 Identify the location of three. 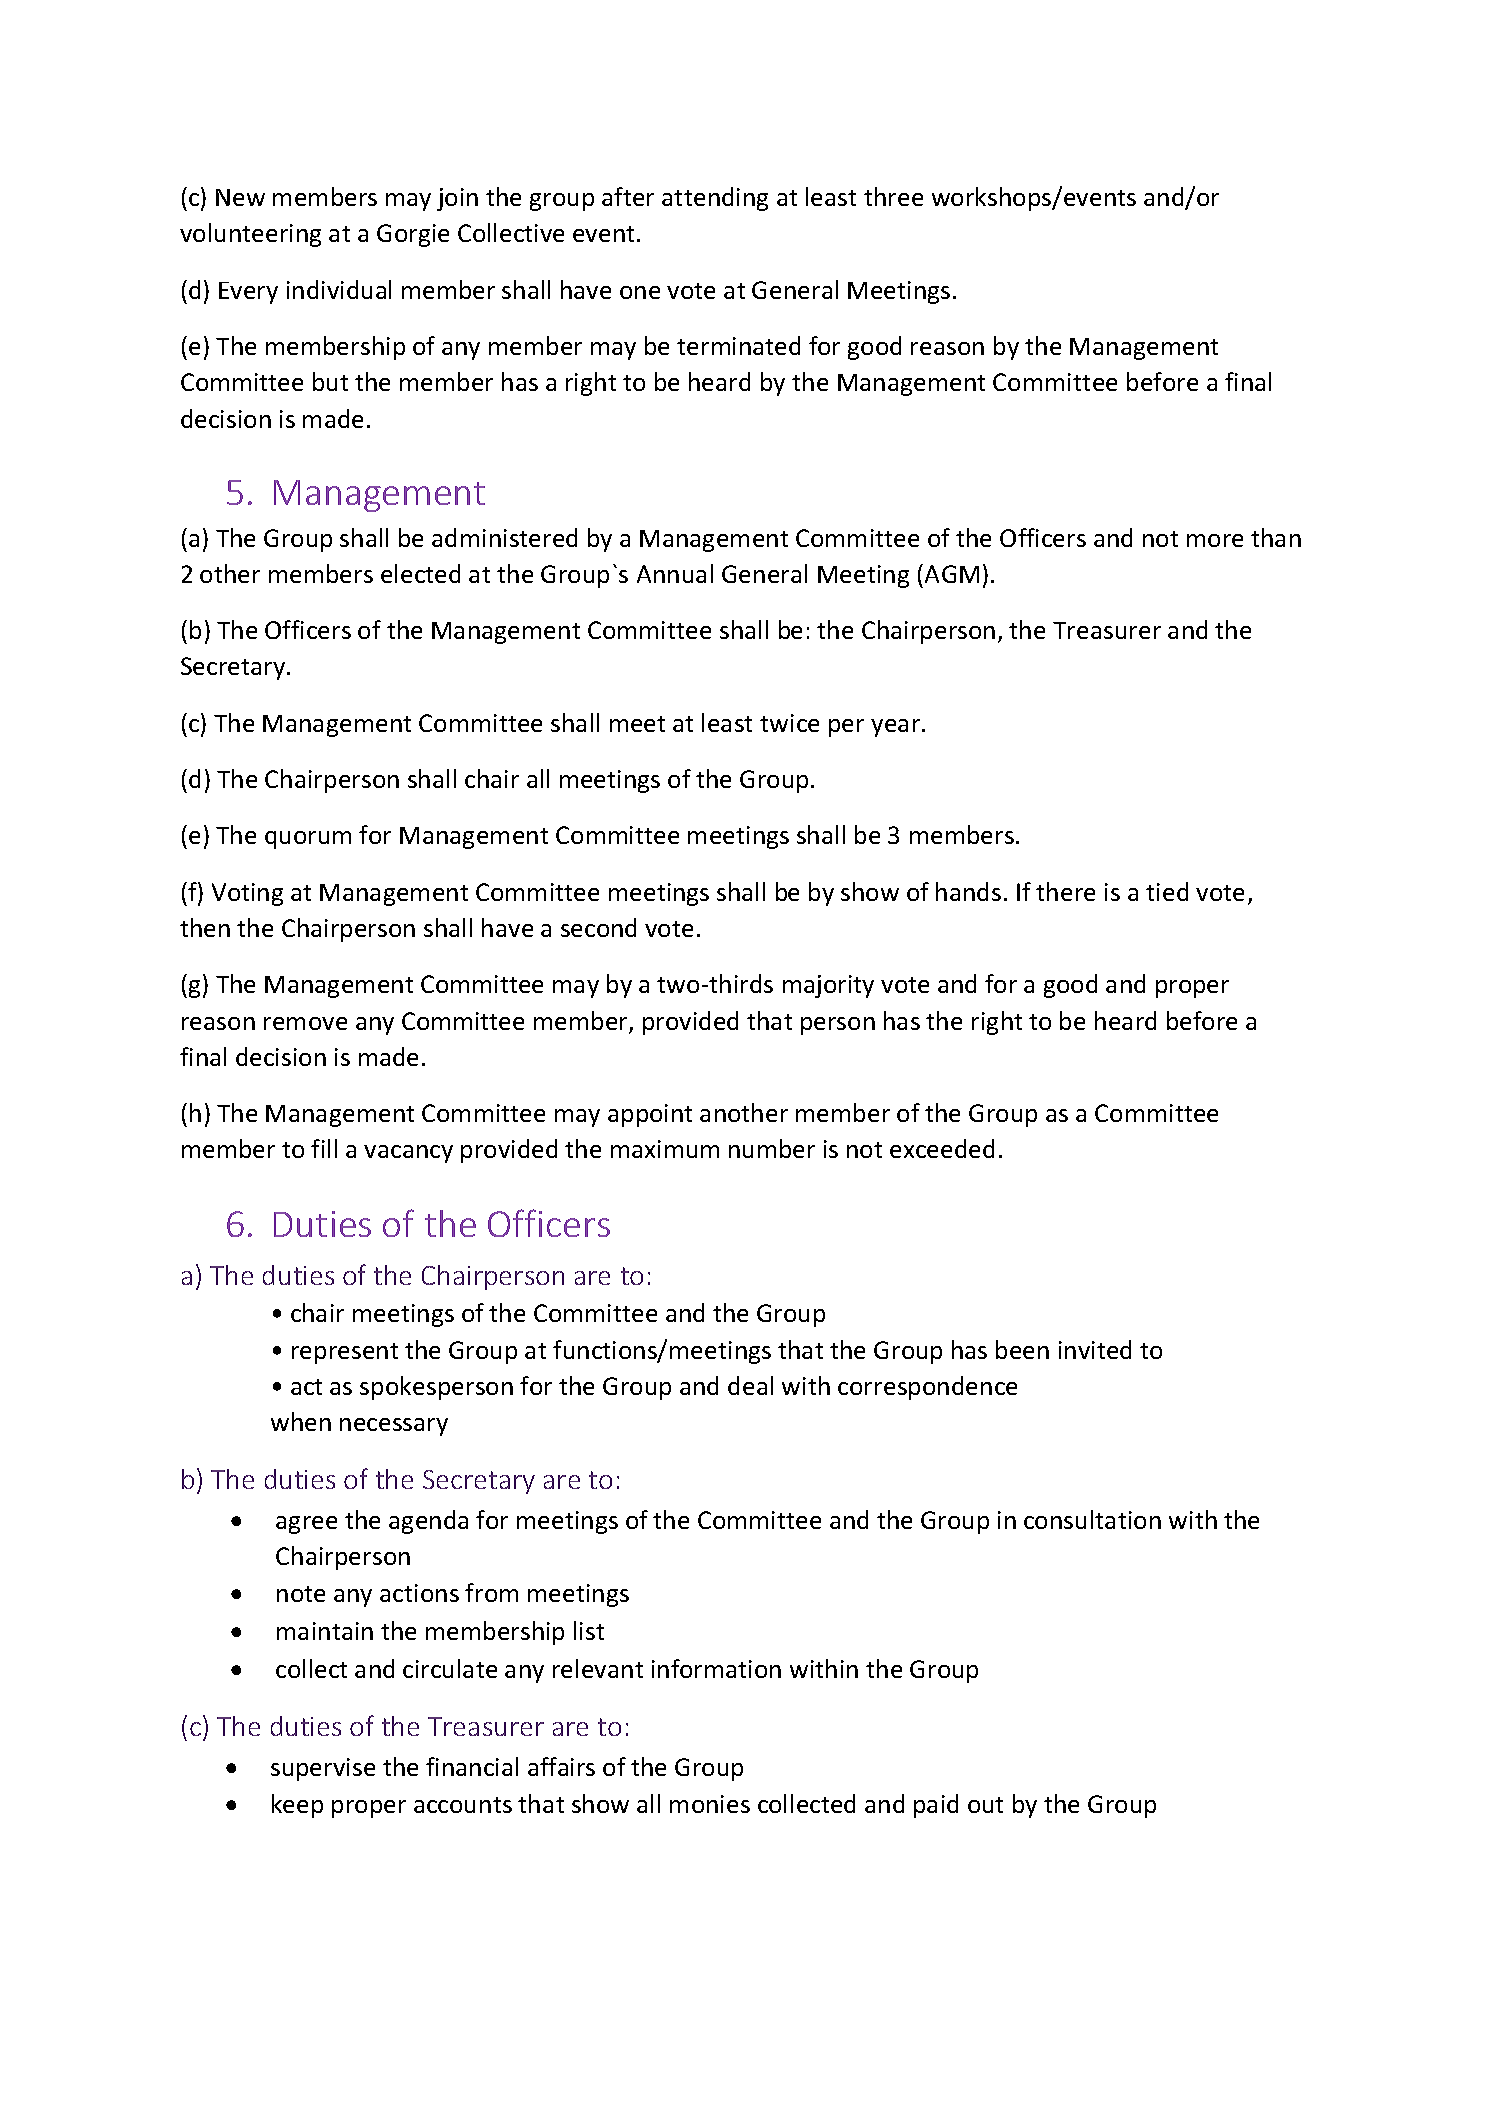
(893, 196).
